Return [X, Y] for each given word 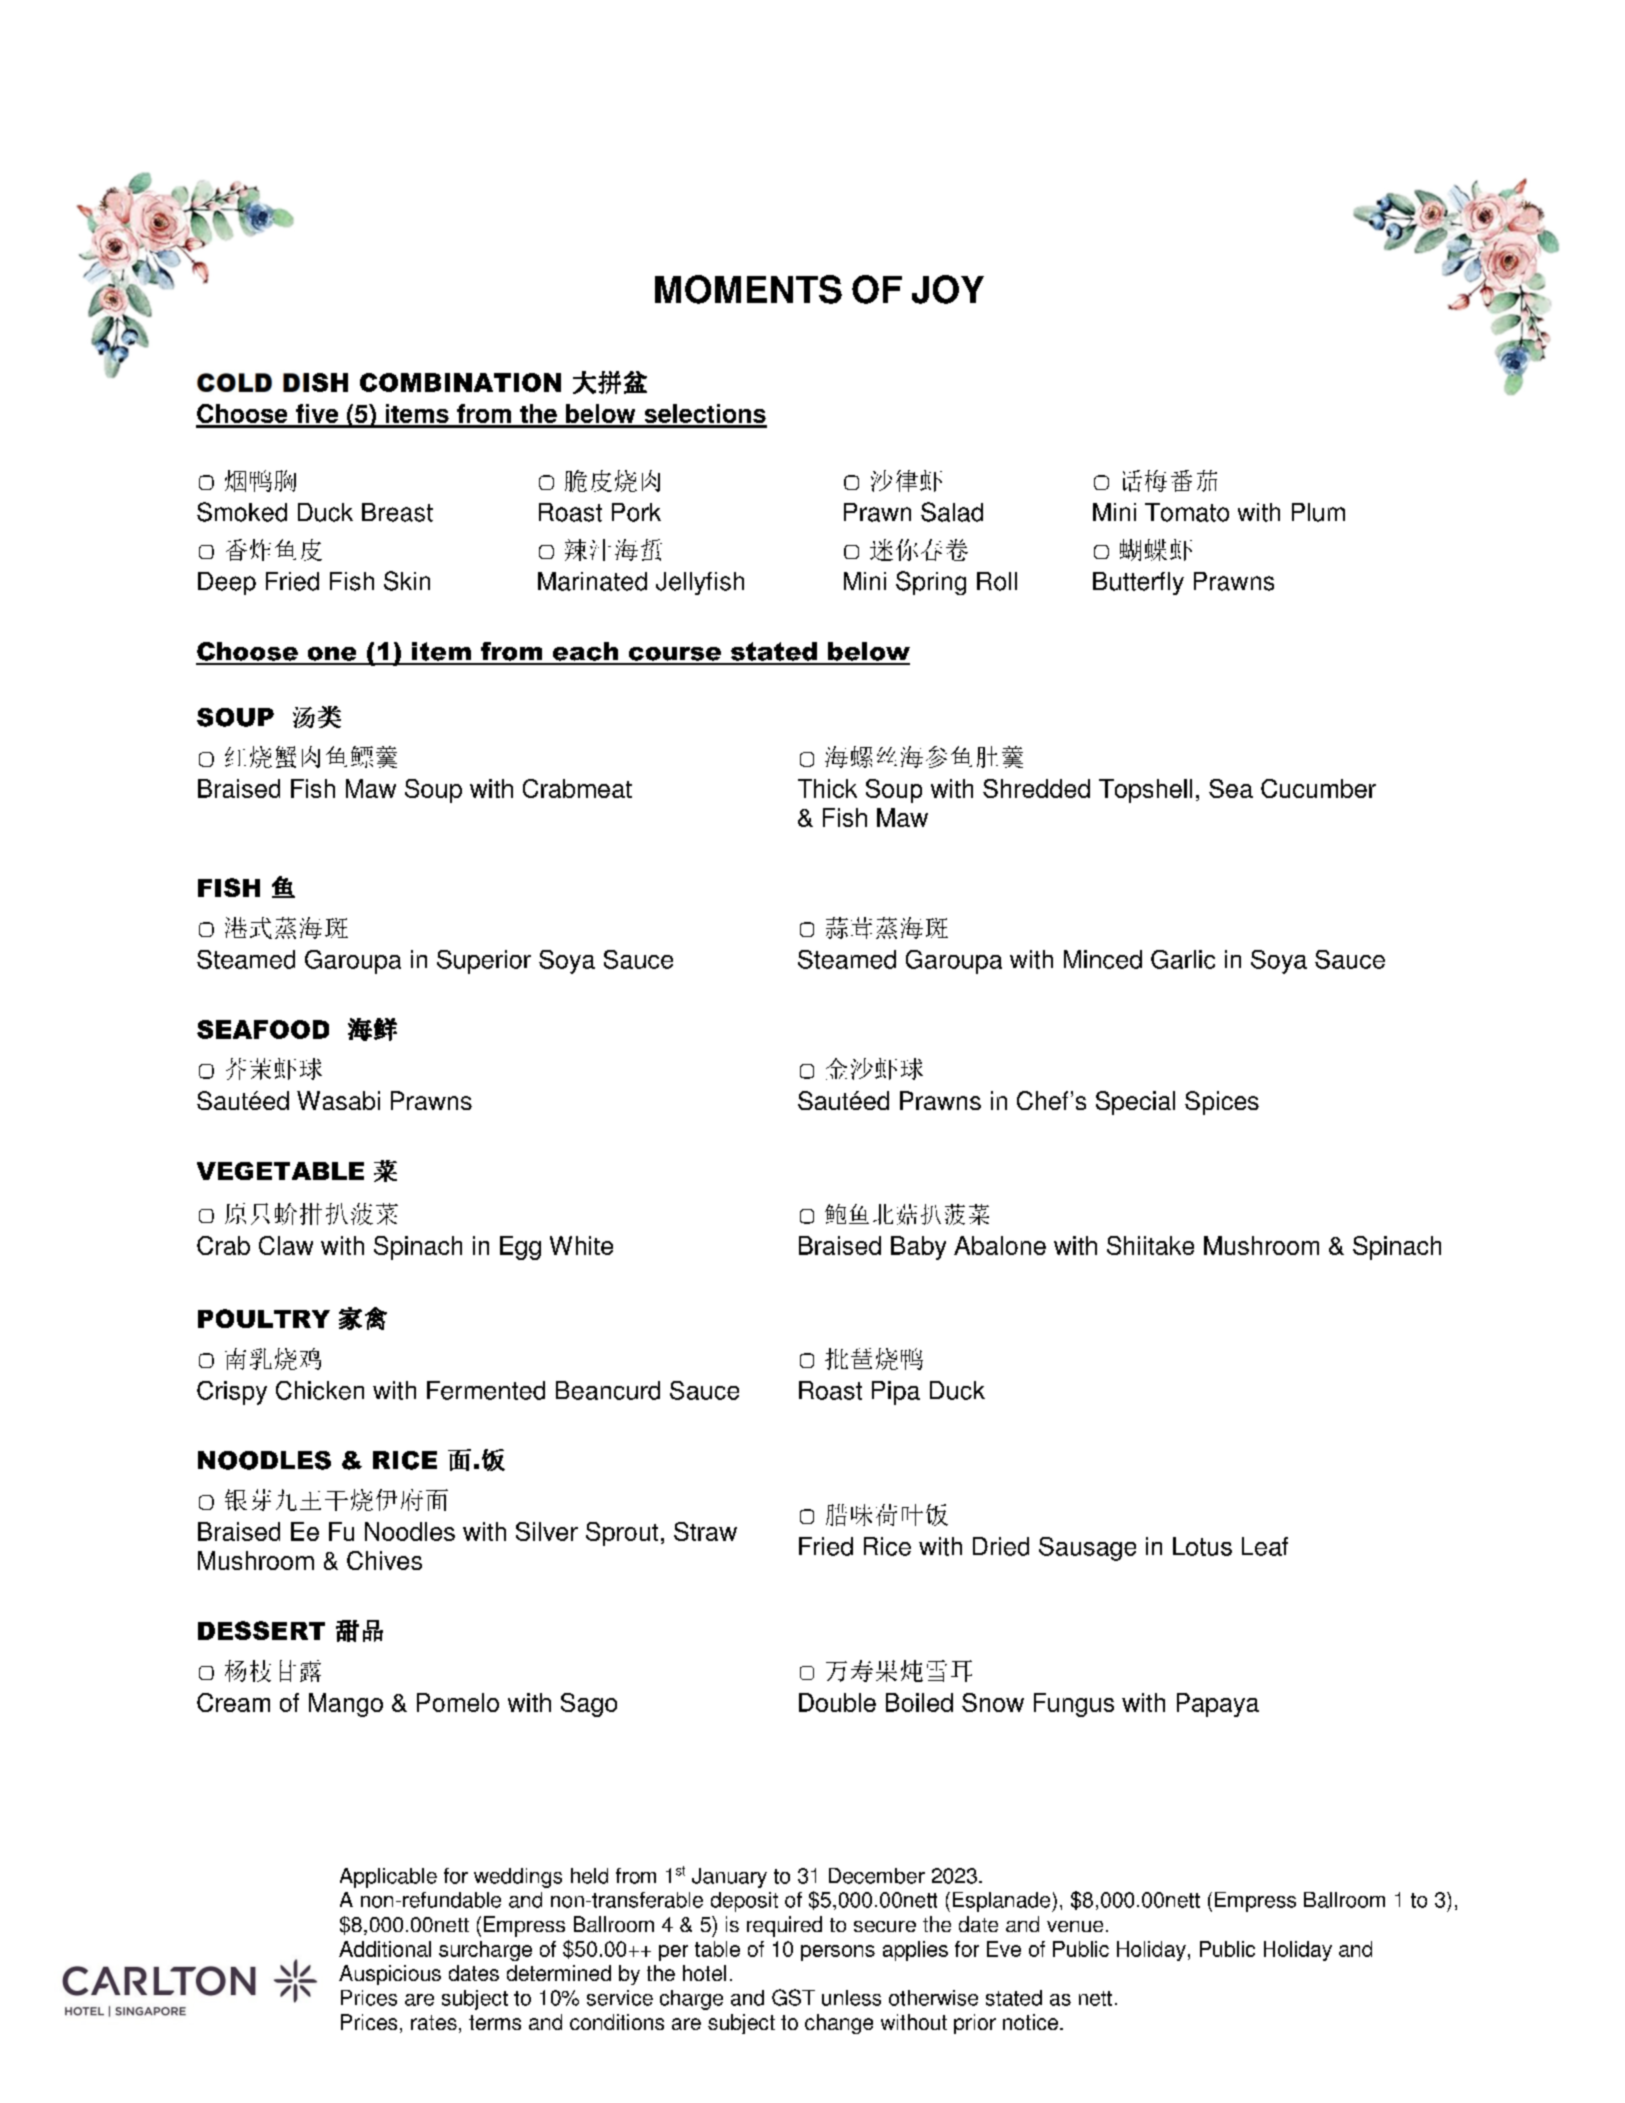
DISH [315, 382]
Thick [827, 788]
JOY [948, 289]
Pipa [896, 1393]
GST [793, 1997]
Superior [484, 962]
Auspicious [390, 1975]
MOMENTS [748, 289]
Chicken [320, 1390]
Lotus [1202, 1546]
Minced [1103, 959]
